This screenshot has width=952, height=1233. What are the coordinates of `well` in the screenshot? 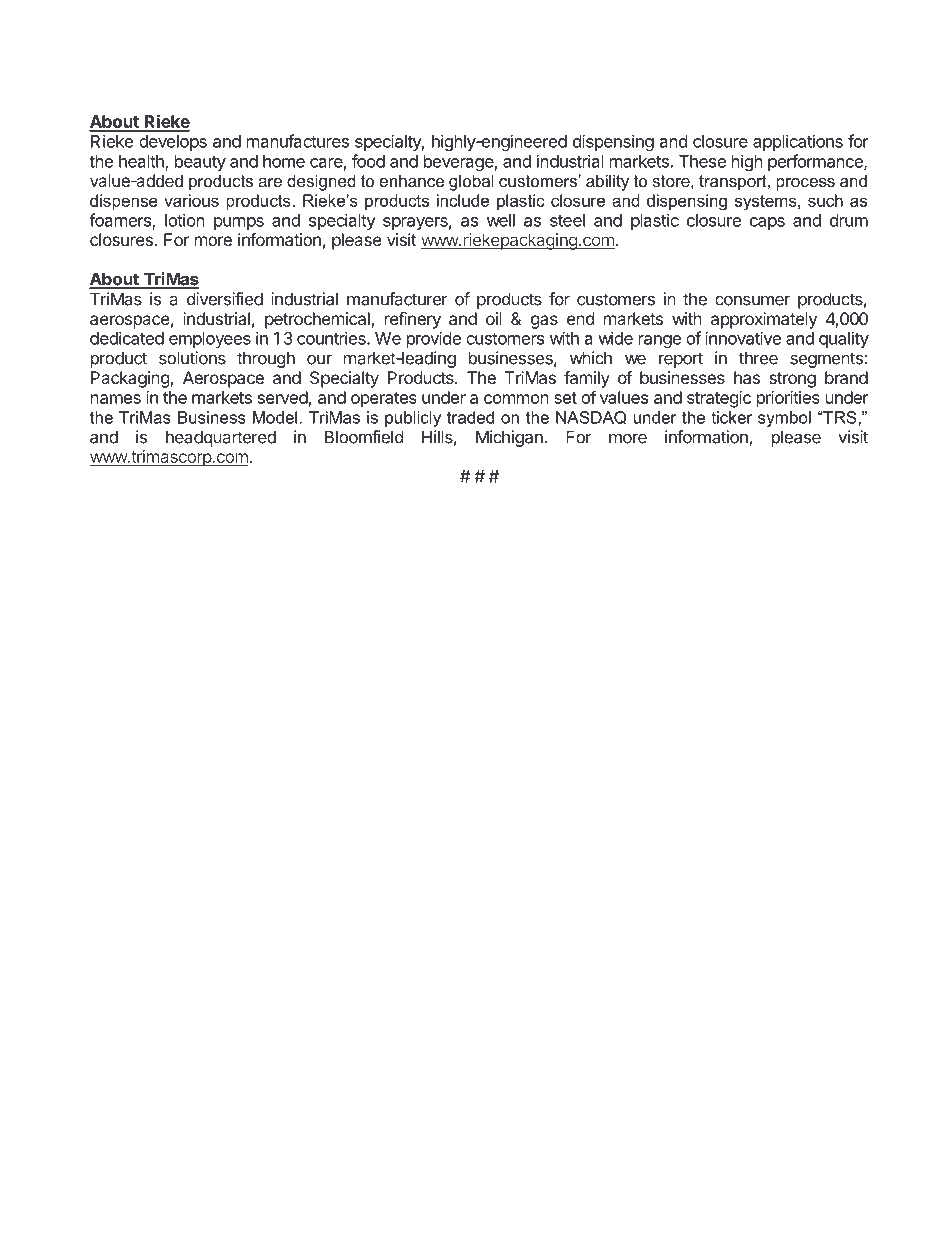 It's located at (501, 220).
